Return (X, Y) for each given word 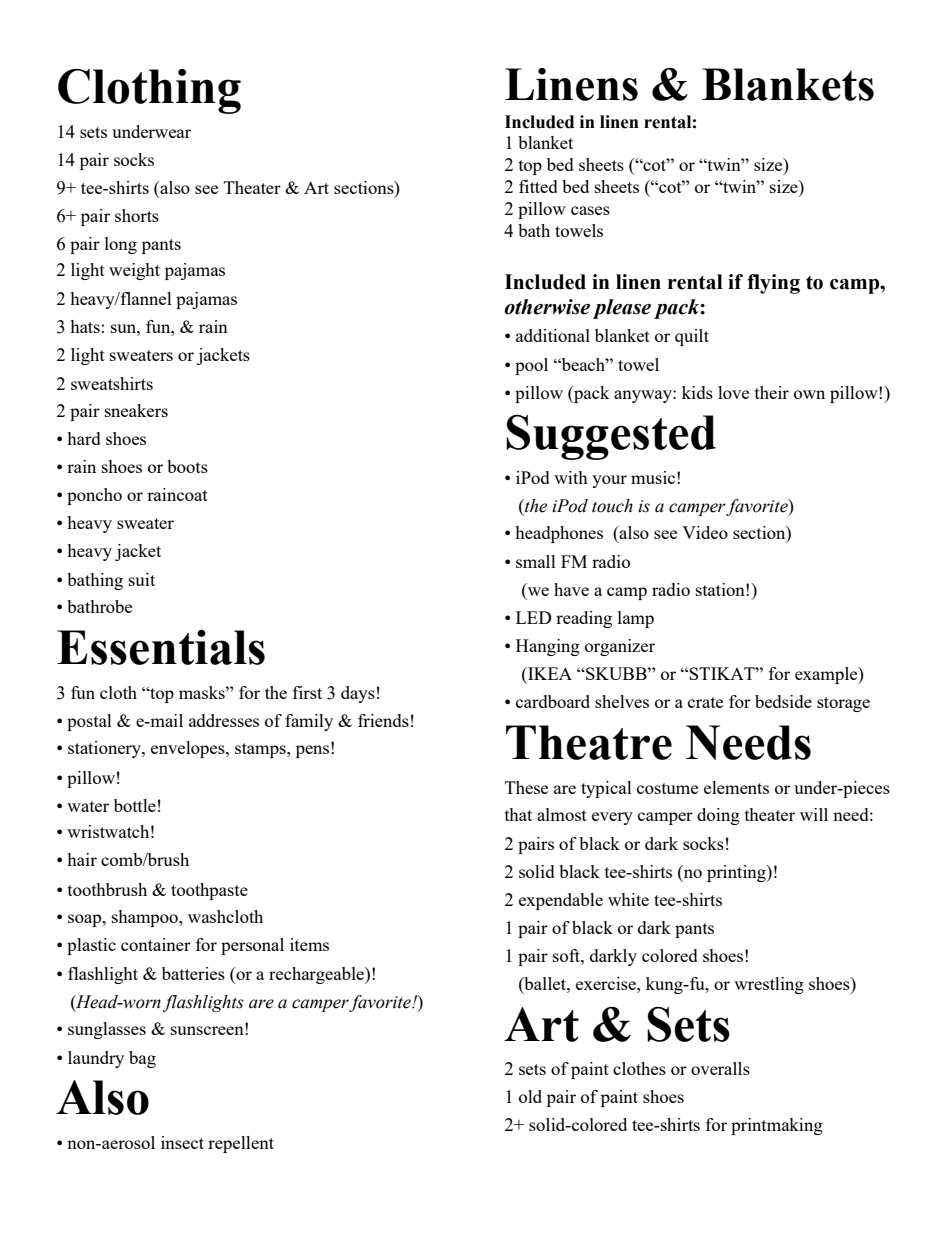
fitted (538, 186)
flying (773, 284)
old (530, 1096)
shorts (137, 215)
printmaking (777, 1126)
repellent (241, 1144)
